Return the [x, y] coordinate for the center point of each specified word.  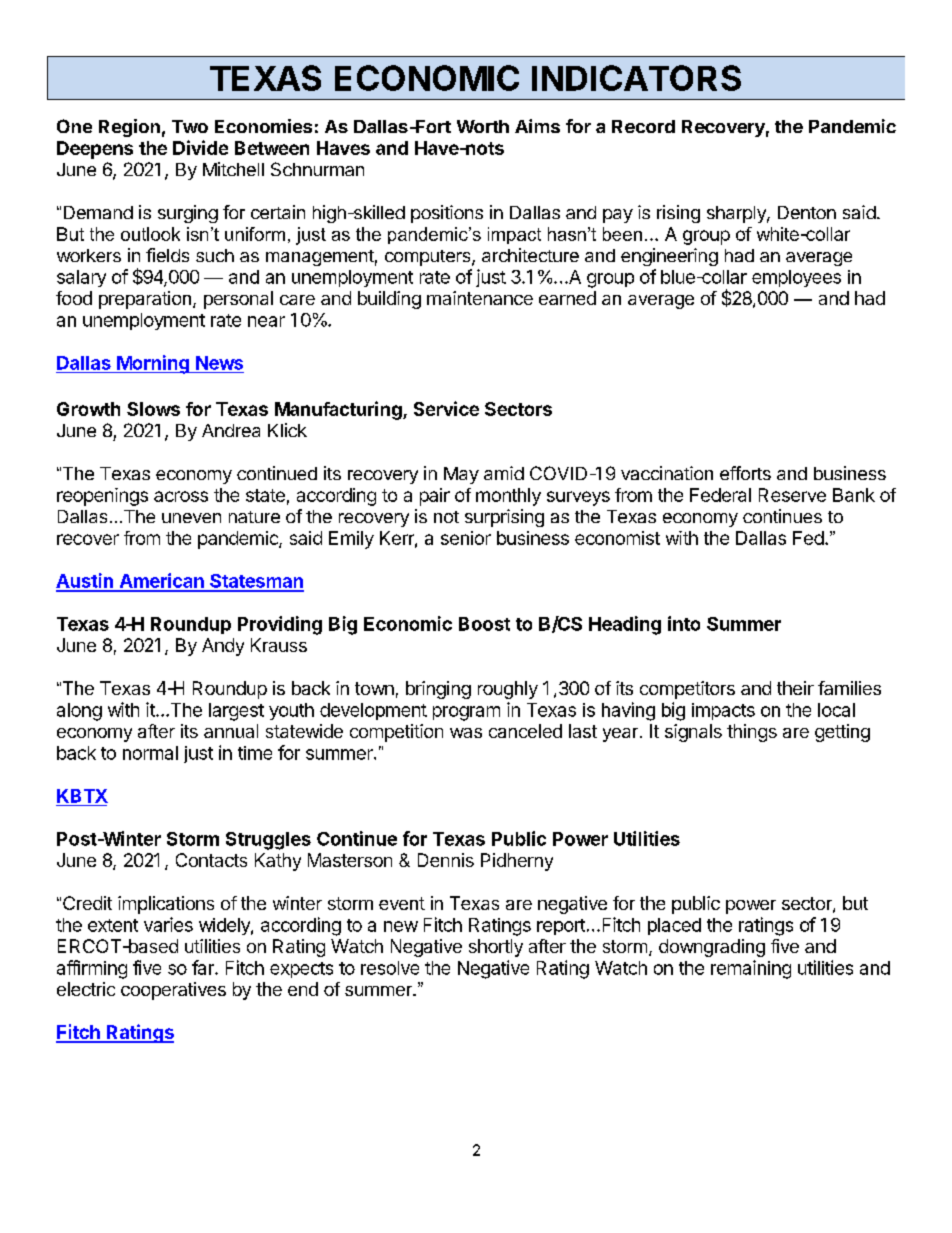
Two [190, 126]
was [466, 733]
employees [796, 278]
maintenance [480, 298]
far [204, 967]
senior [466, 538]
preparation [145, 300]
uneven [191, 518]
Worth [483, 126]
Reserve [792, 495]
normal [150, 753]
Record [643, 126]
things [752, 733]
